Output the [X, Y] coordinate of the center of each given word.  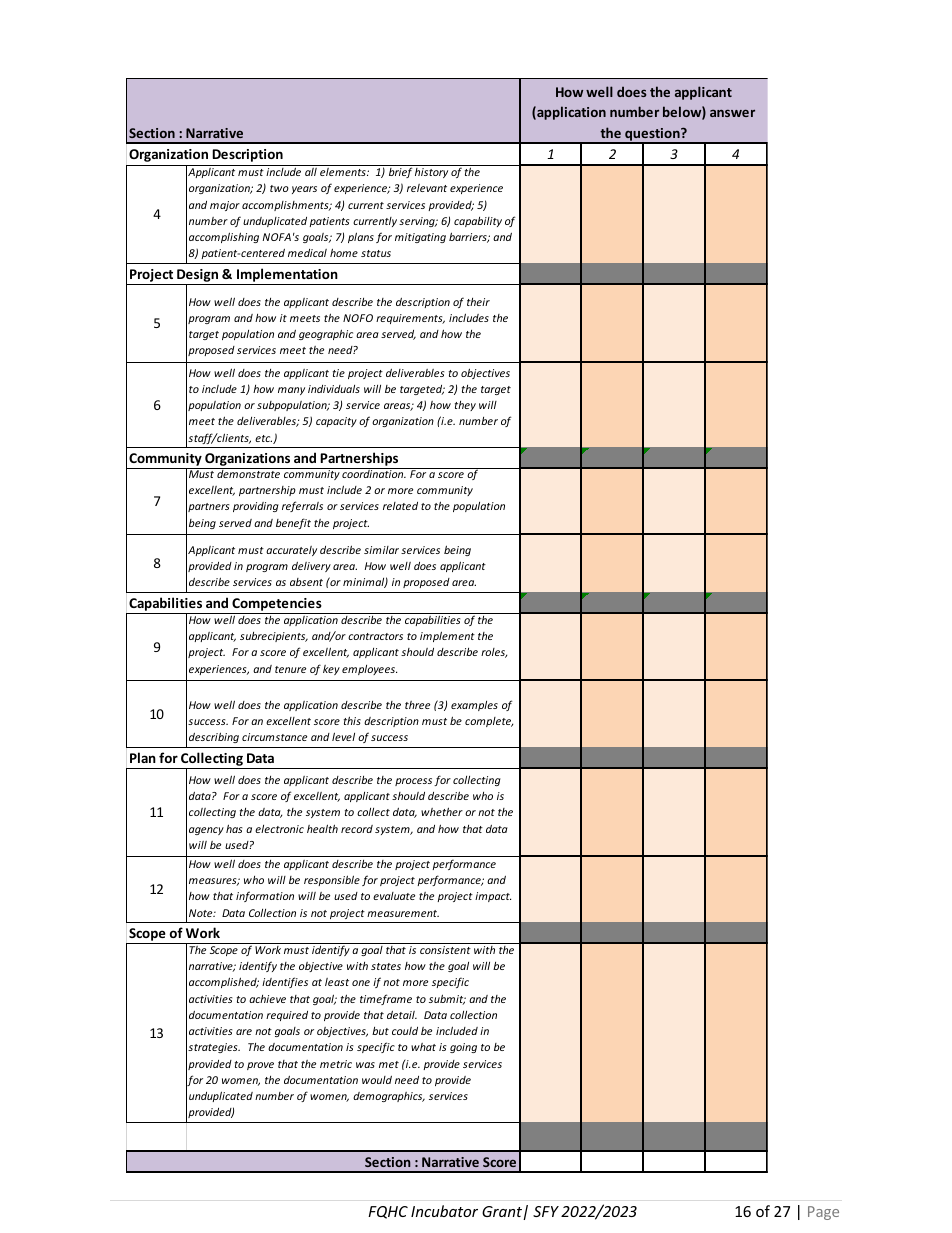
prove [260, 1066]
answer [732, 113]
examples [474, 706]
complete [489, 722]
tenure [290, 669]
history [431, 173]
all [311, 172]
